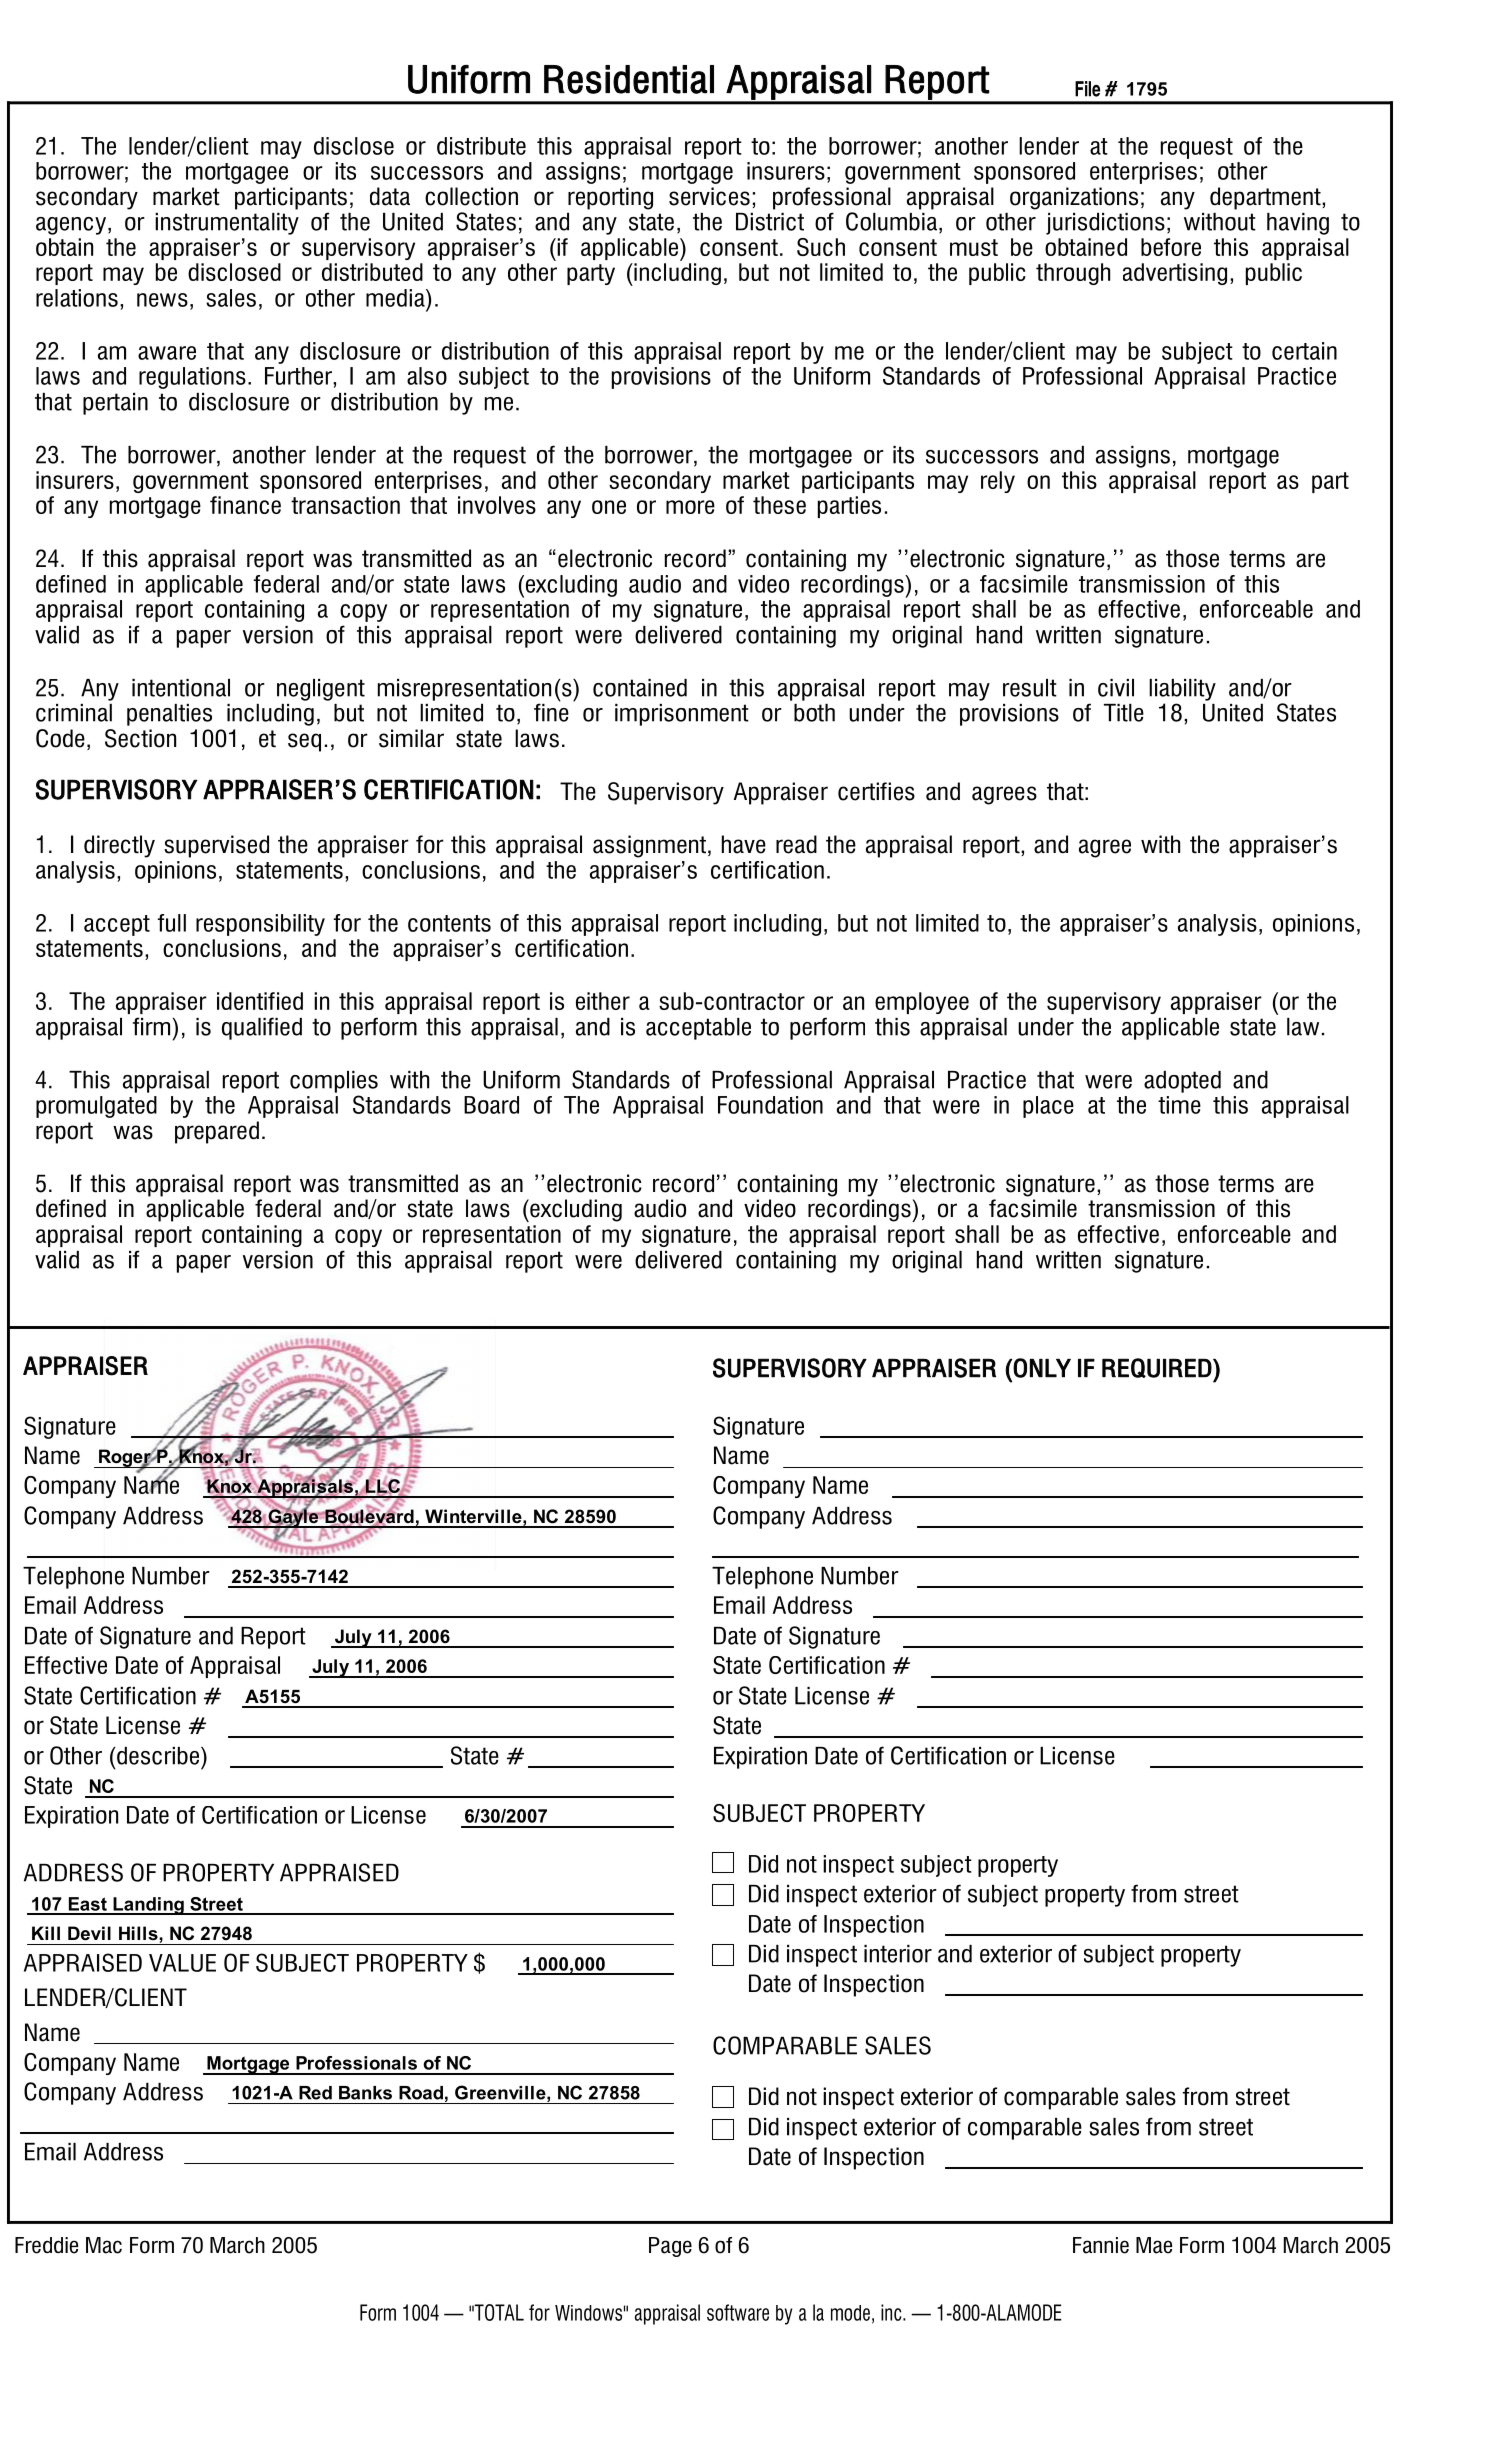  I want to click on assignment, so click(651, 846).
